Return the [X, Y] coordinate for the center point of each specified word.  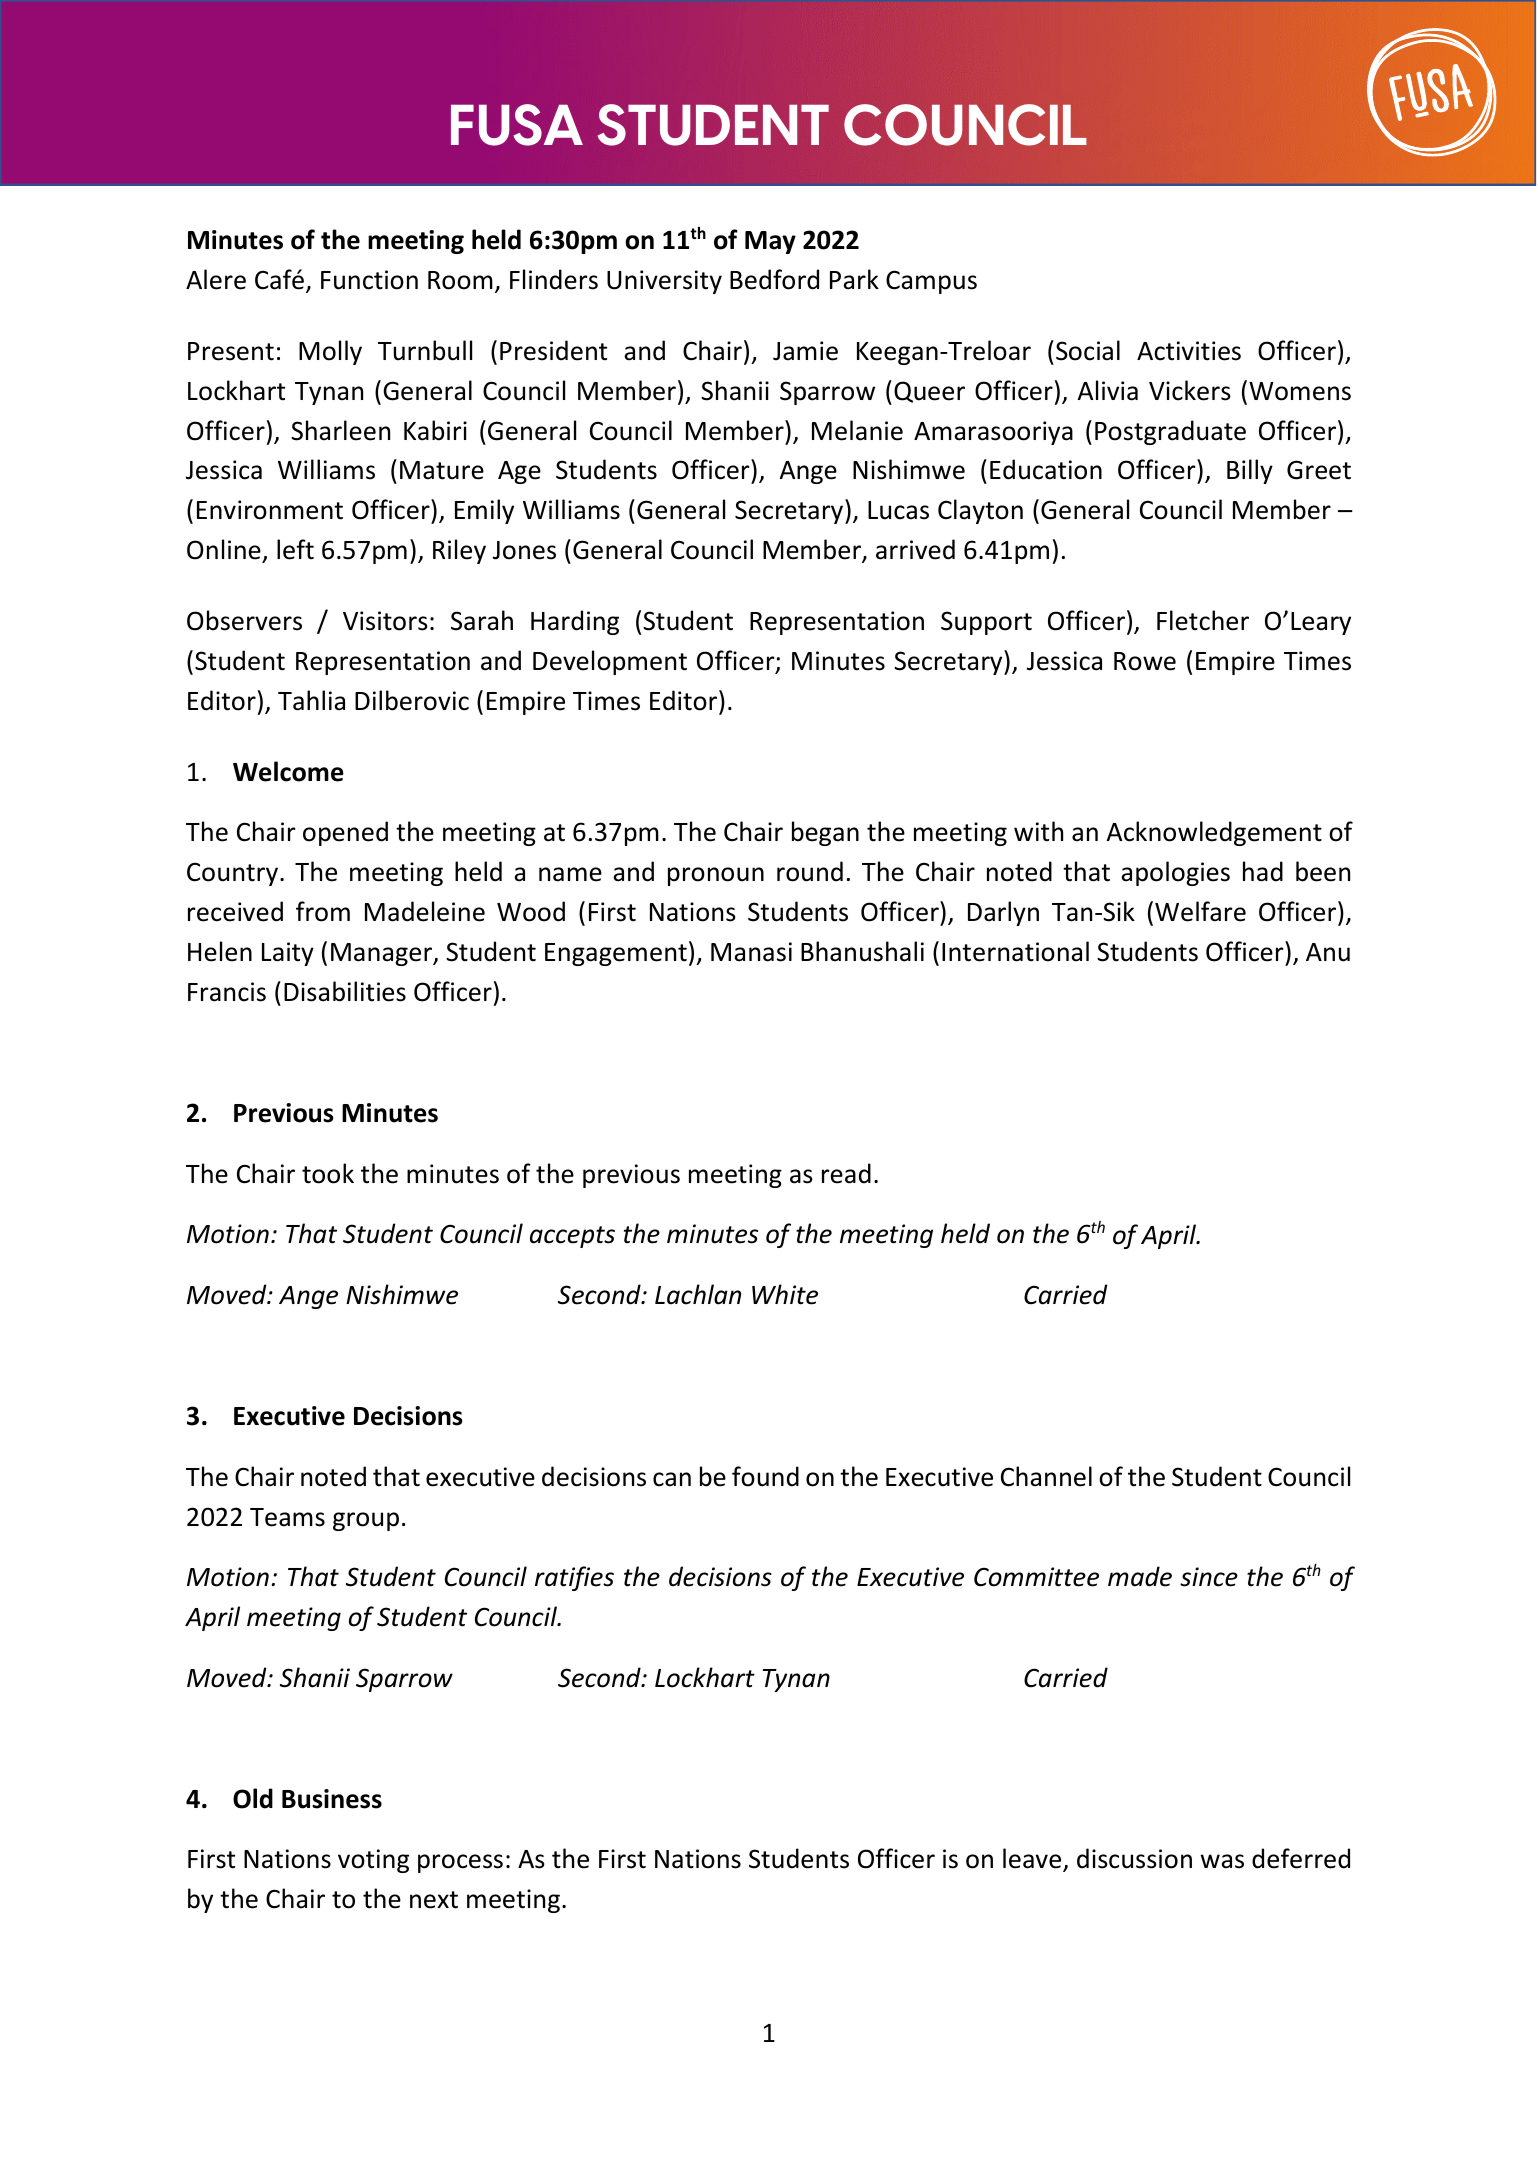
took [328, 1173]
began [825, 833]
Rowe [1145, 661]
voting [373, 1861]
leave [1033, 1860]
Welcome [288, 771]
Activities [1189, 351]
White [785, 1294]
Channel [1046, 1476]
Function [369, 280]
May [770, 242]
